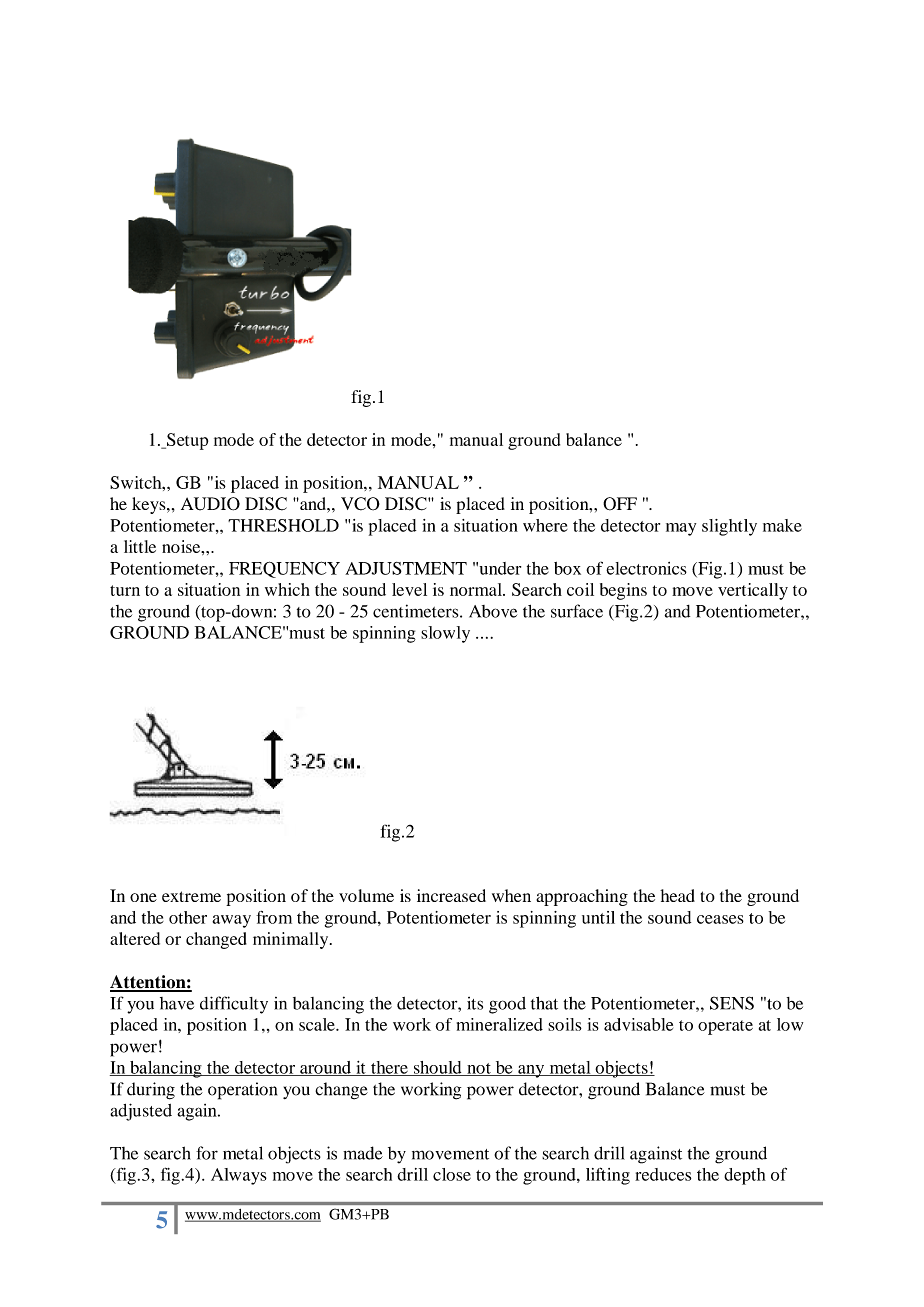  What do you see at coordinates (191, 896) in the screenshot?
I see `extreme` at bounding box center [191, 896].
